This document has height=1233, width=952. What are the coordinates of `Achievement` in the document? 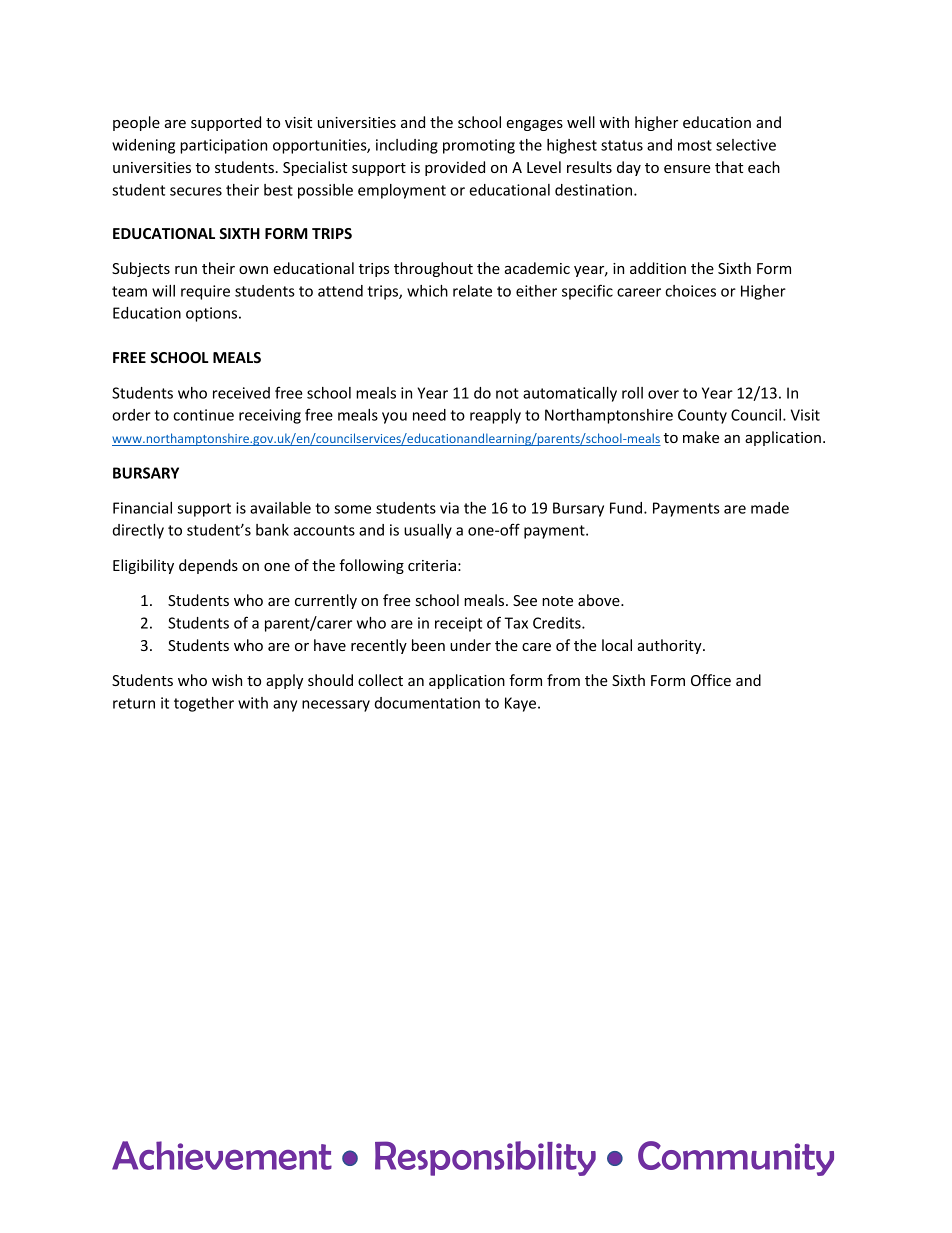 It's located at (222, 1155).
